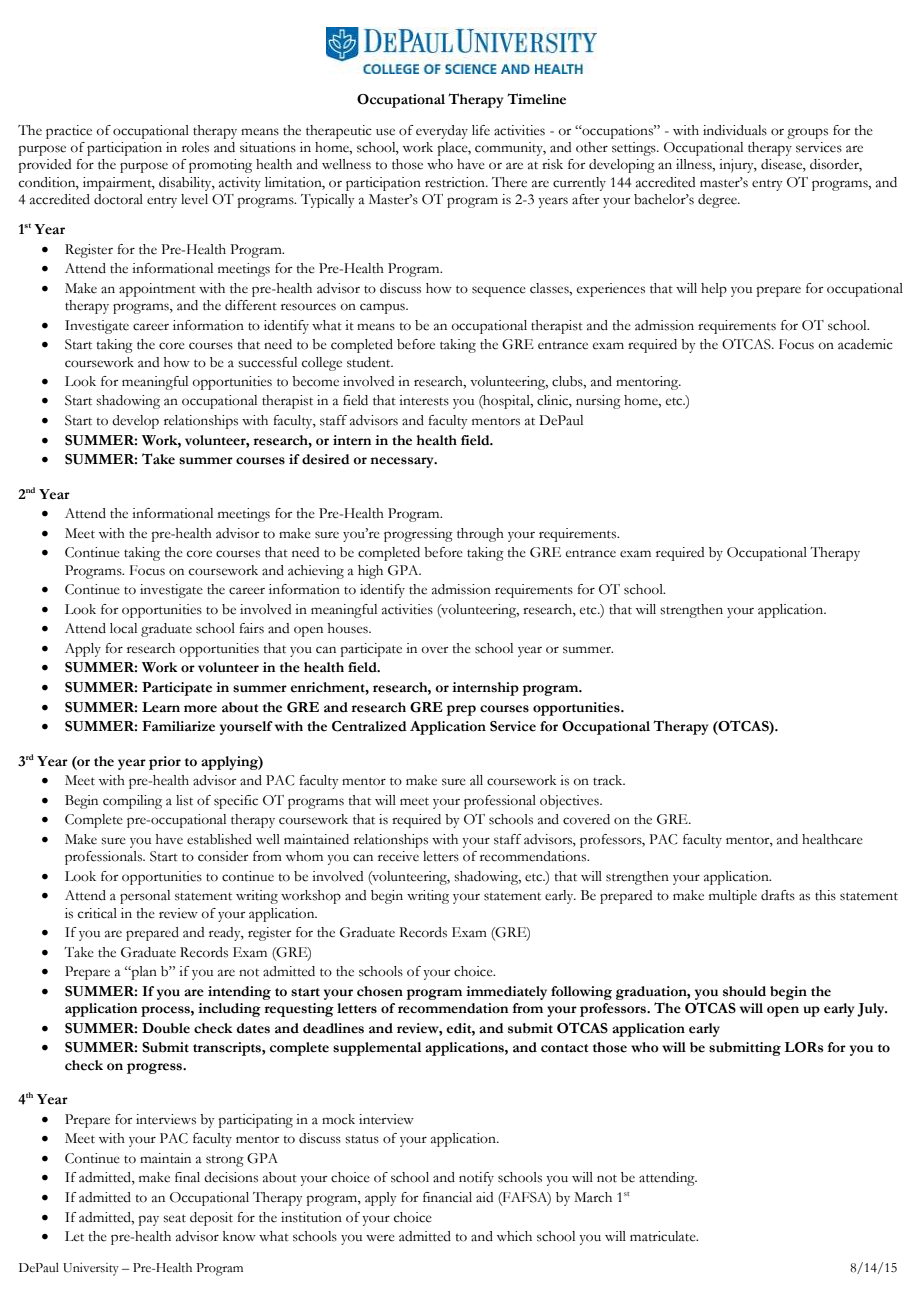 The image size is (924, 1294). I want to click on pay, so click(148, 1220).
